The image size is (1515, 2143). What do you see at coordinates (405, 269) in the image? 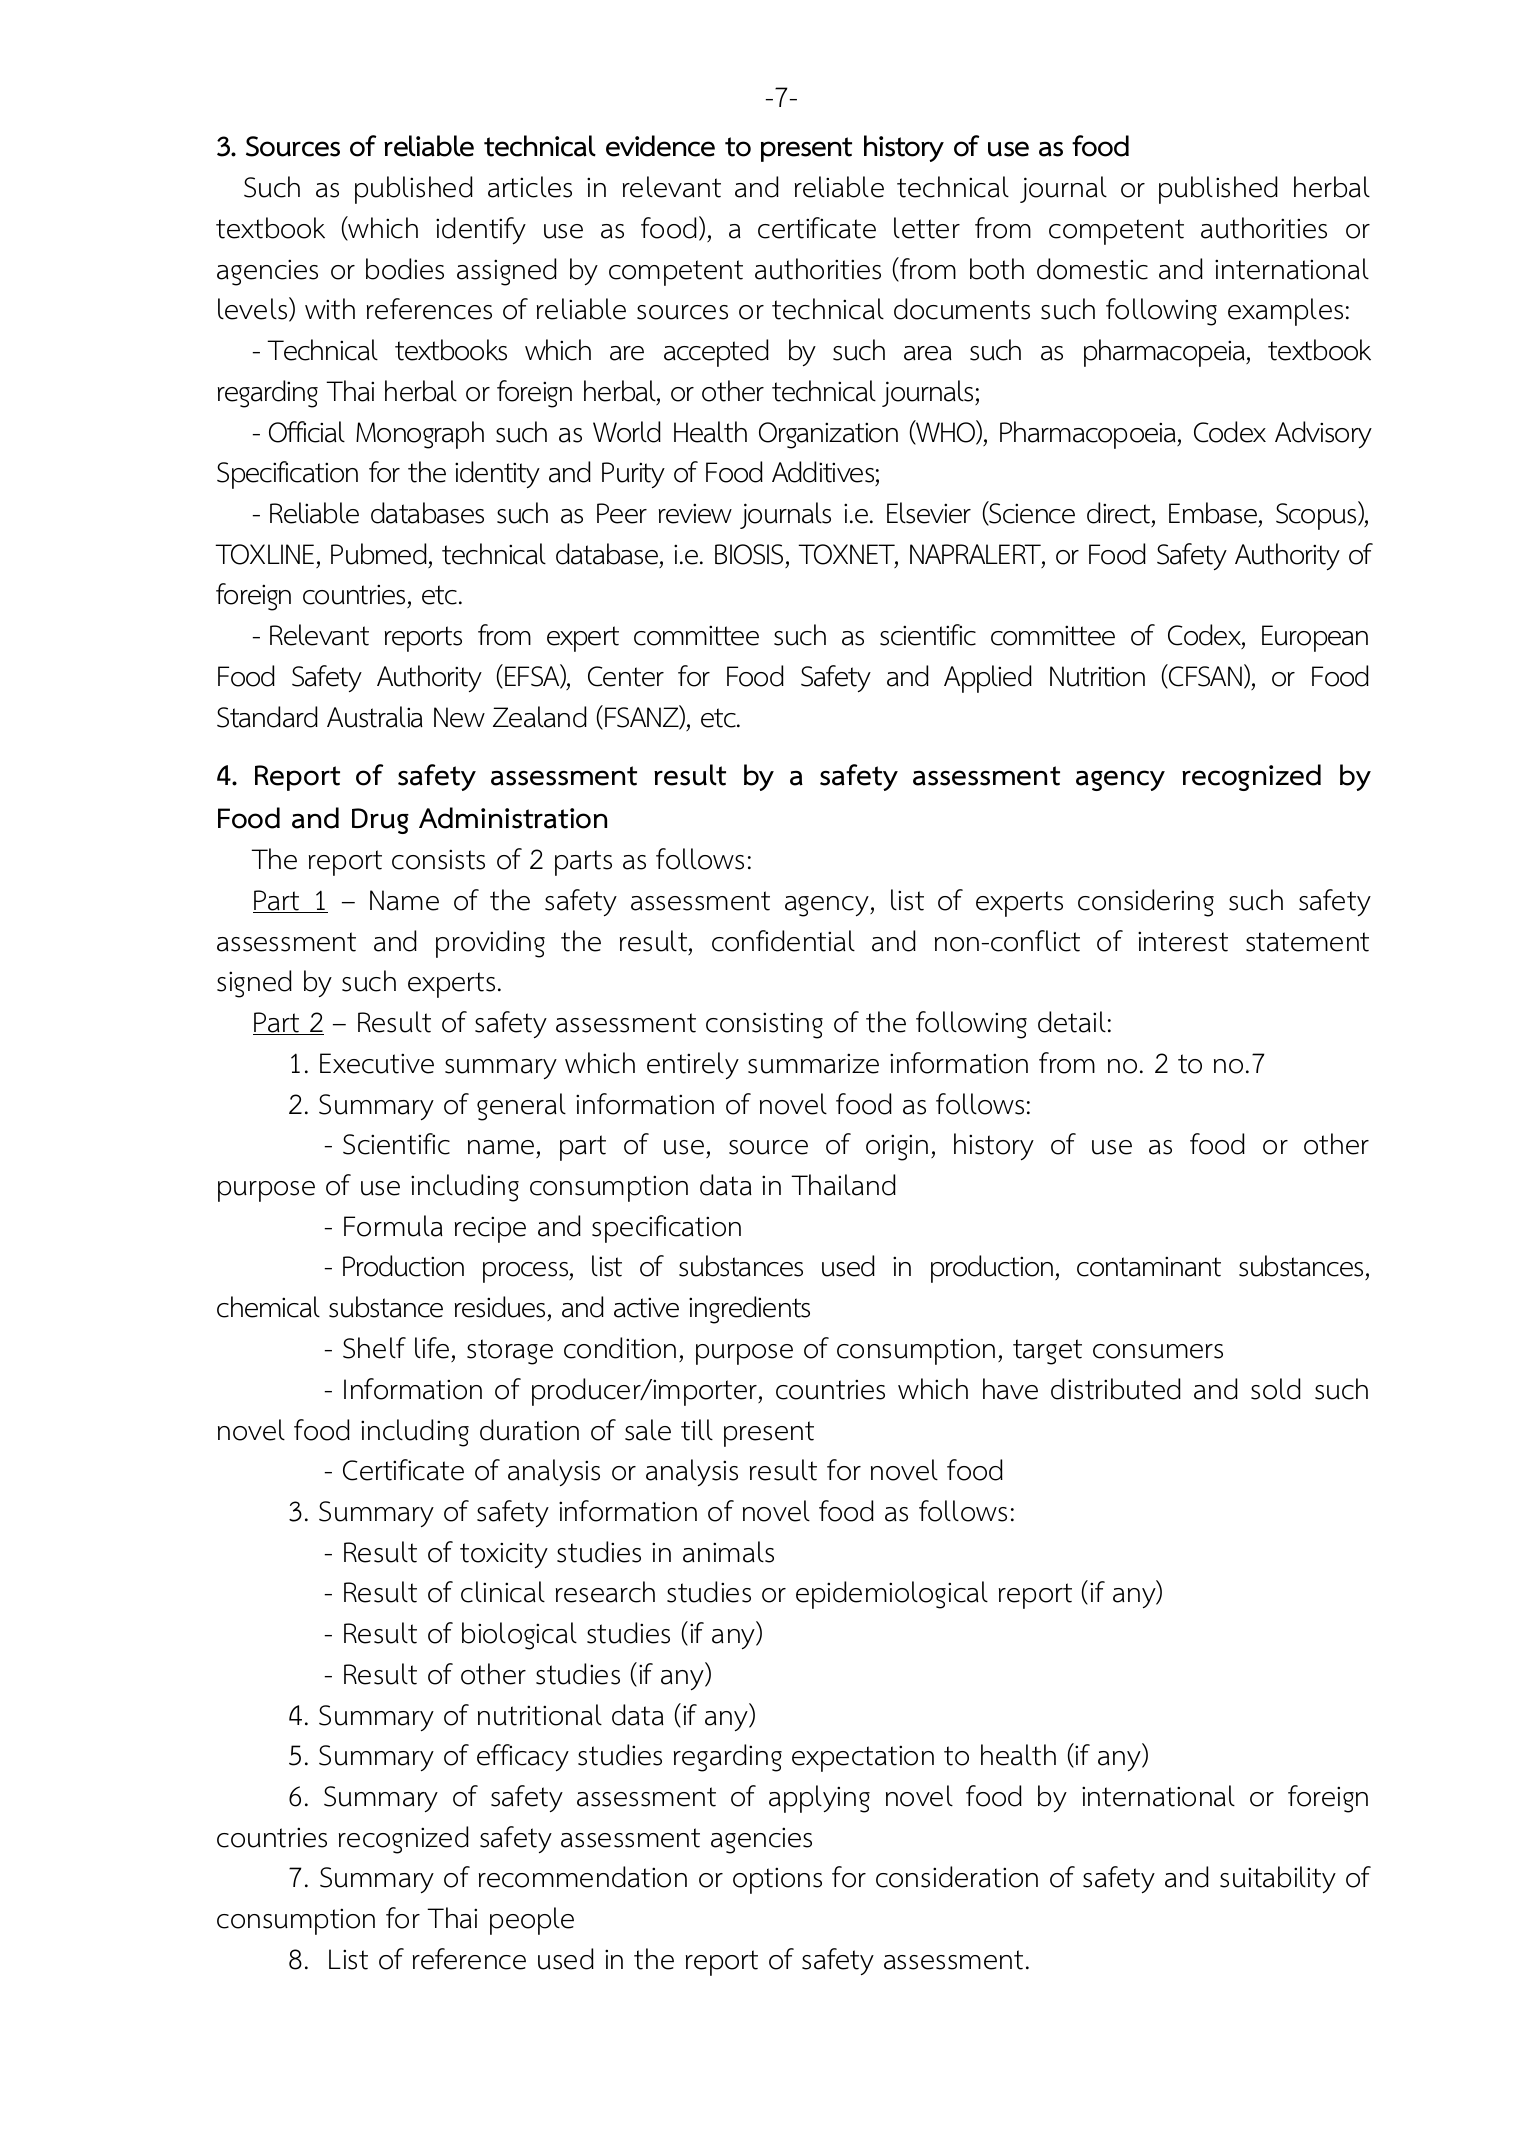
I see `bodies` at bounding box center [405, 269].
